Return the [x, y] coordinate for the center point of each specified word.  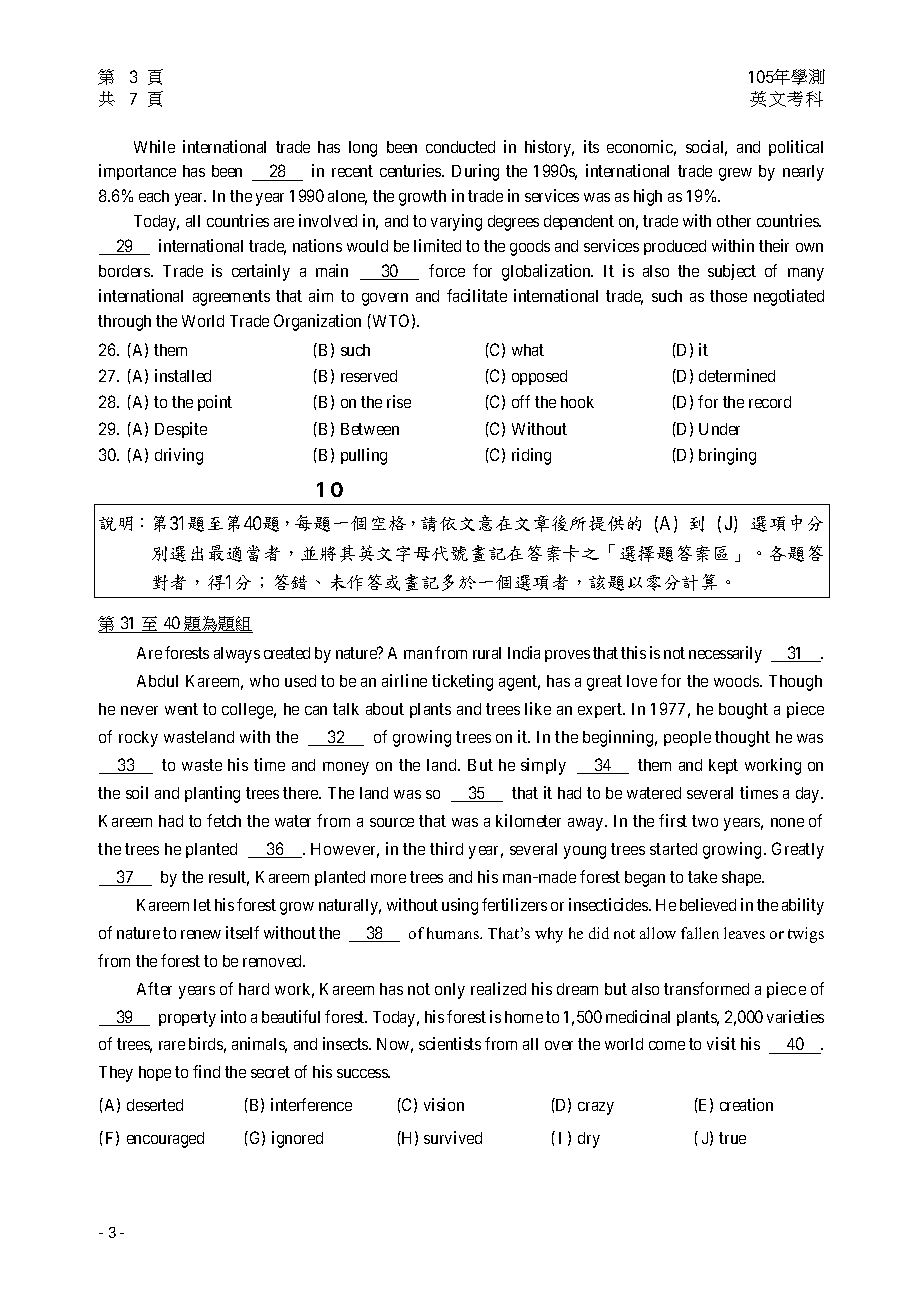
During [475, 172]
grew [735, 174]
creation [746, 1104]
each [154, 196]
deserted [155, 1105]
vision [444, 1104]
